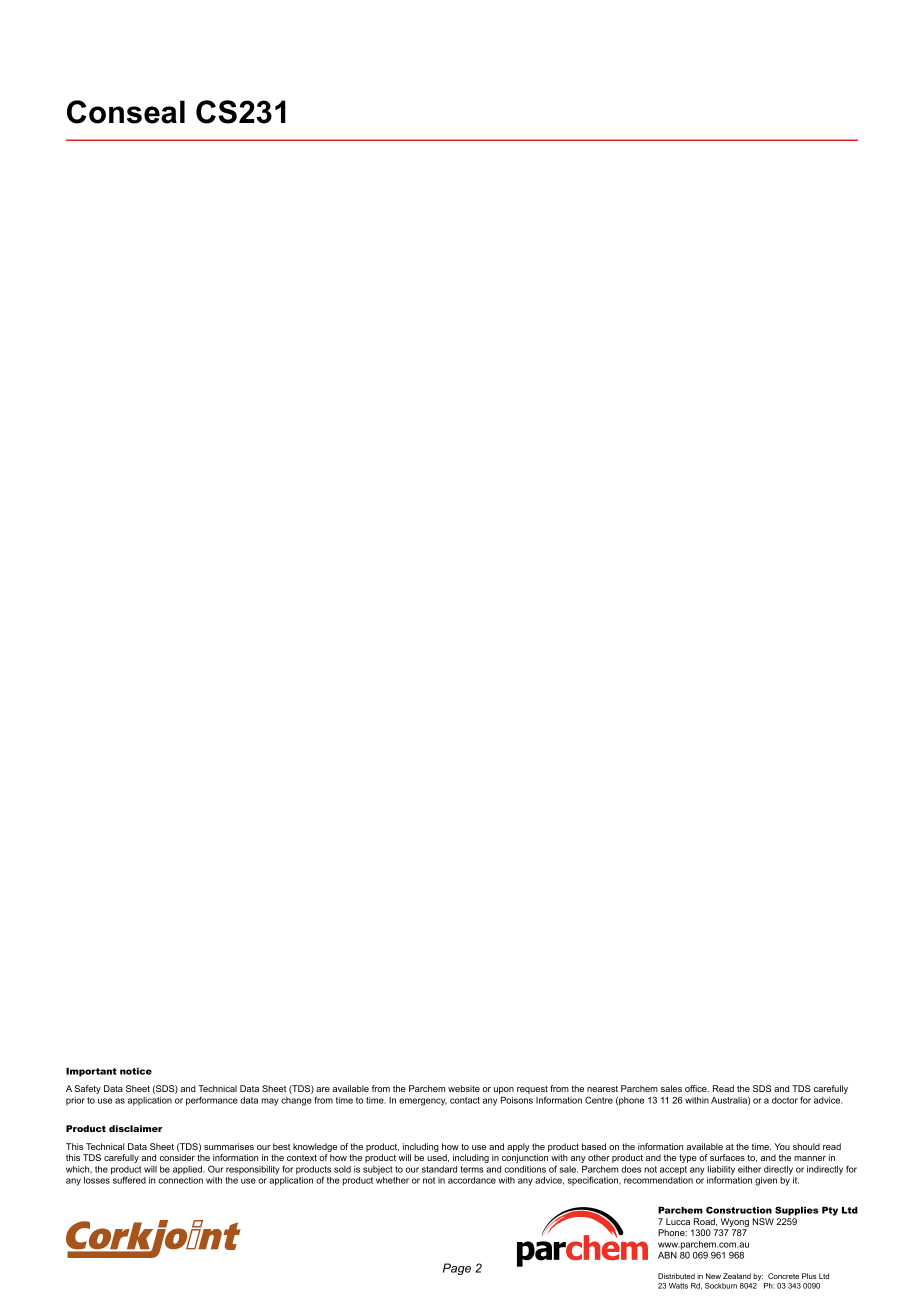 This screenshot has width=924, height=1308. Describe the element at coordinates (136, 1071) in the screenshot. I see `notice` at that location.
